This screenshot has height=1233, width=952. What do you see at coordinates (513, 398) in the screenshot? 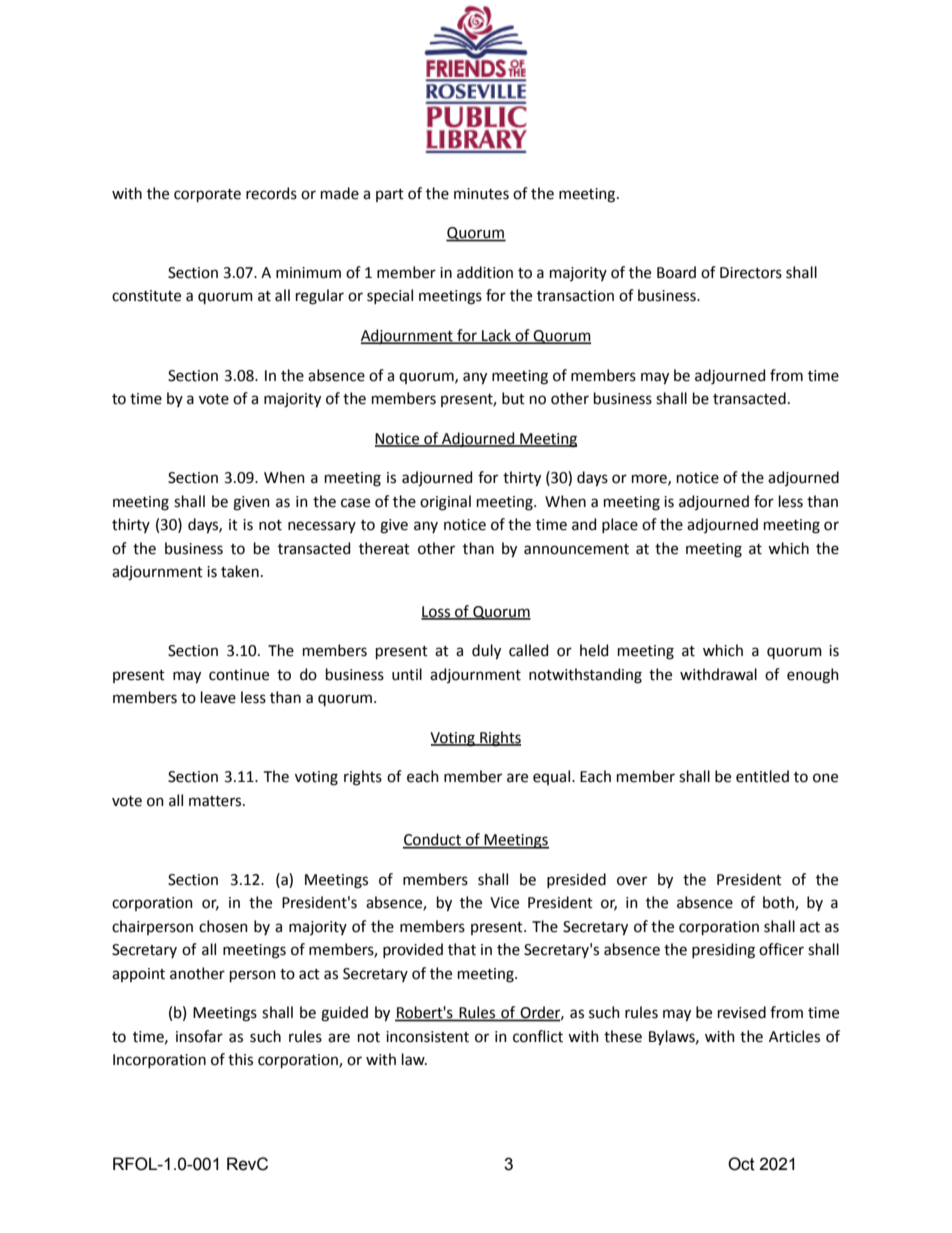
I see `but` at bounding box center [513, 398].
